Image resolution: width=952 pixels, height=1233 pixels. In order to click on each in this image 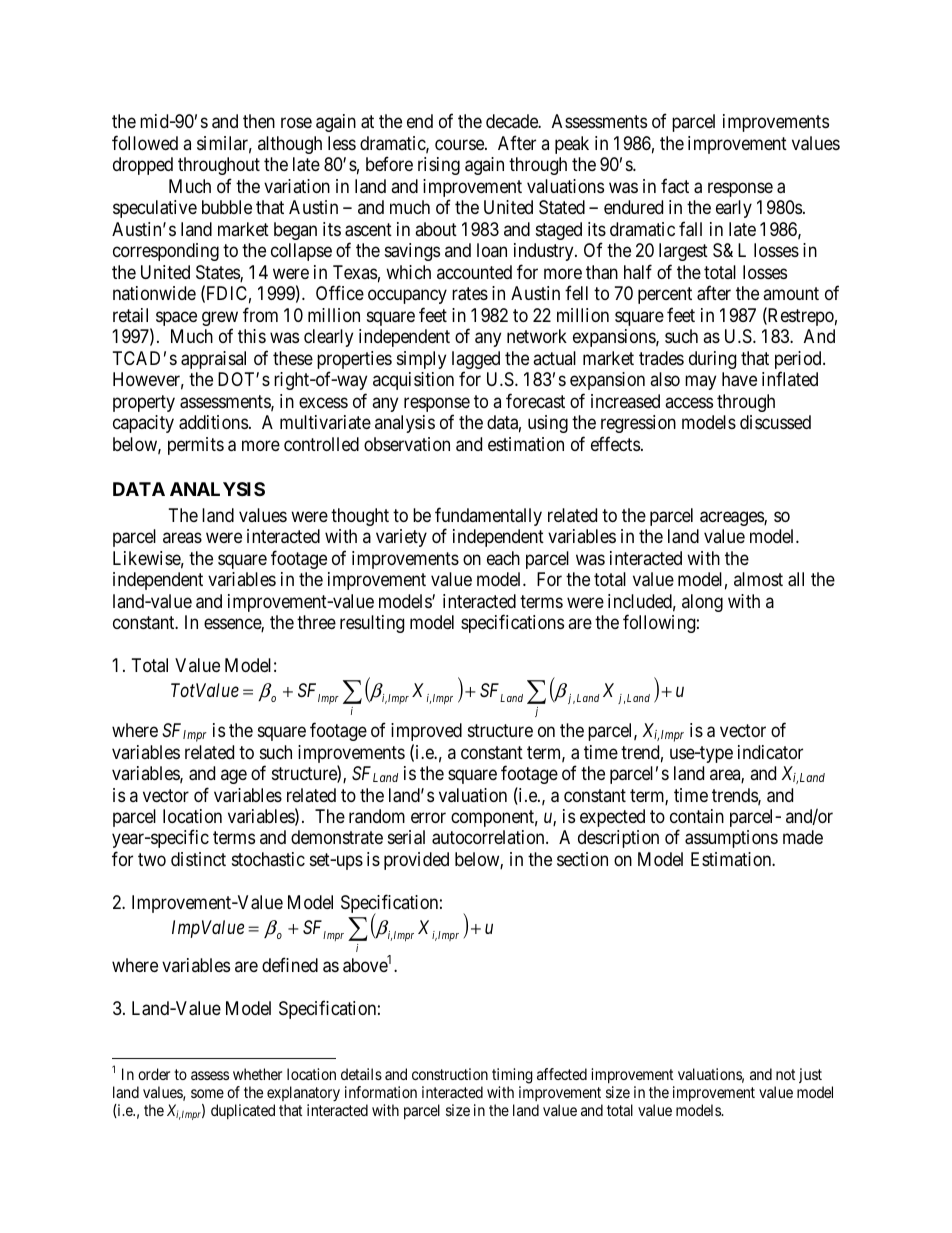, I will do `click(503, 558)`.
